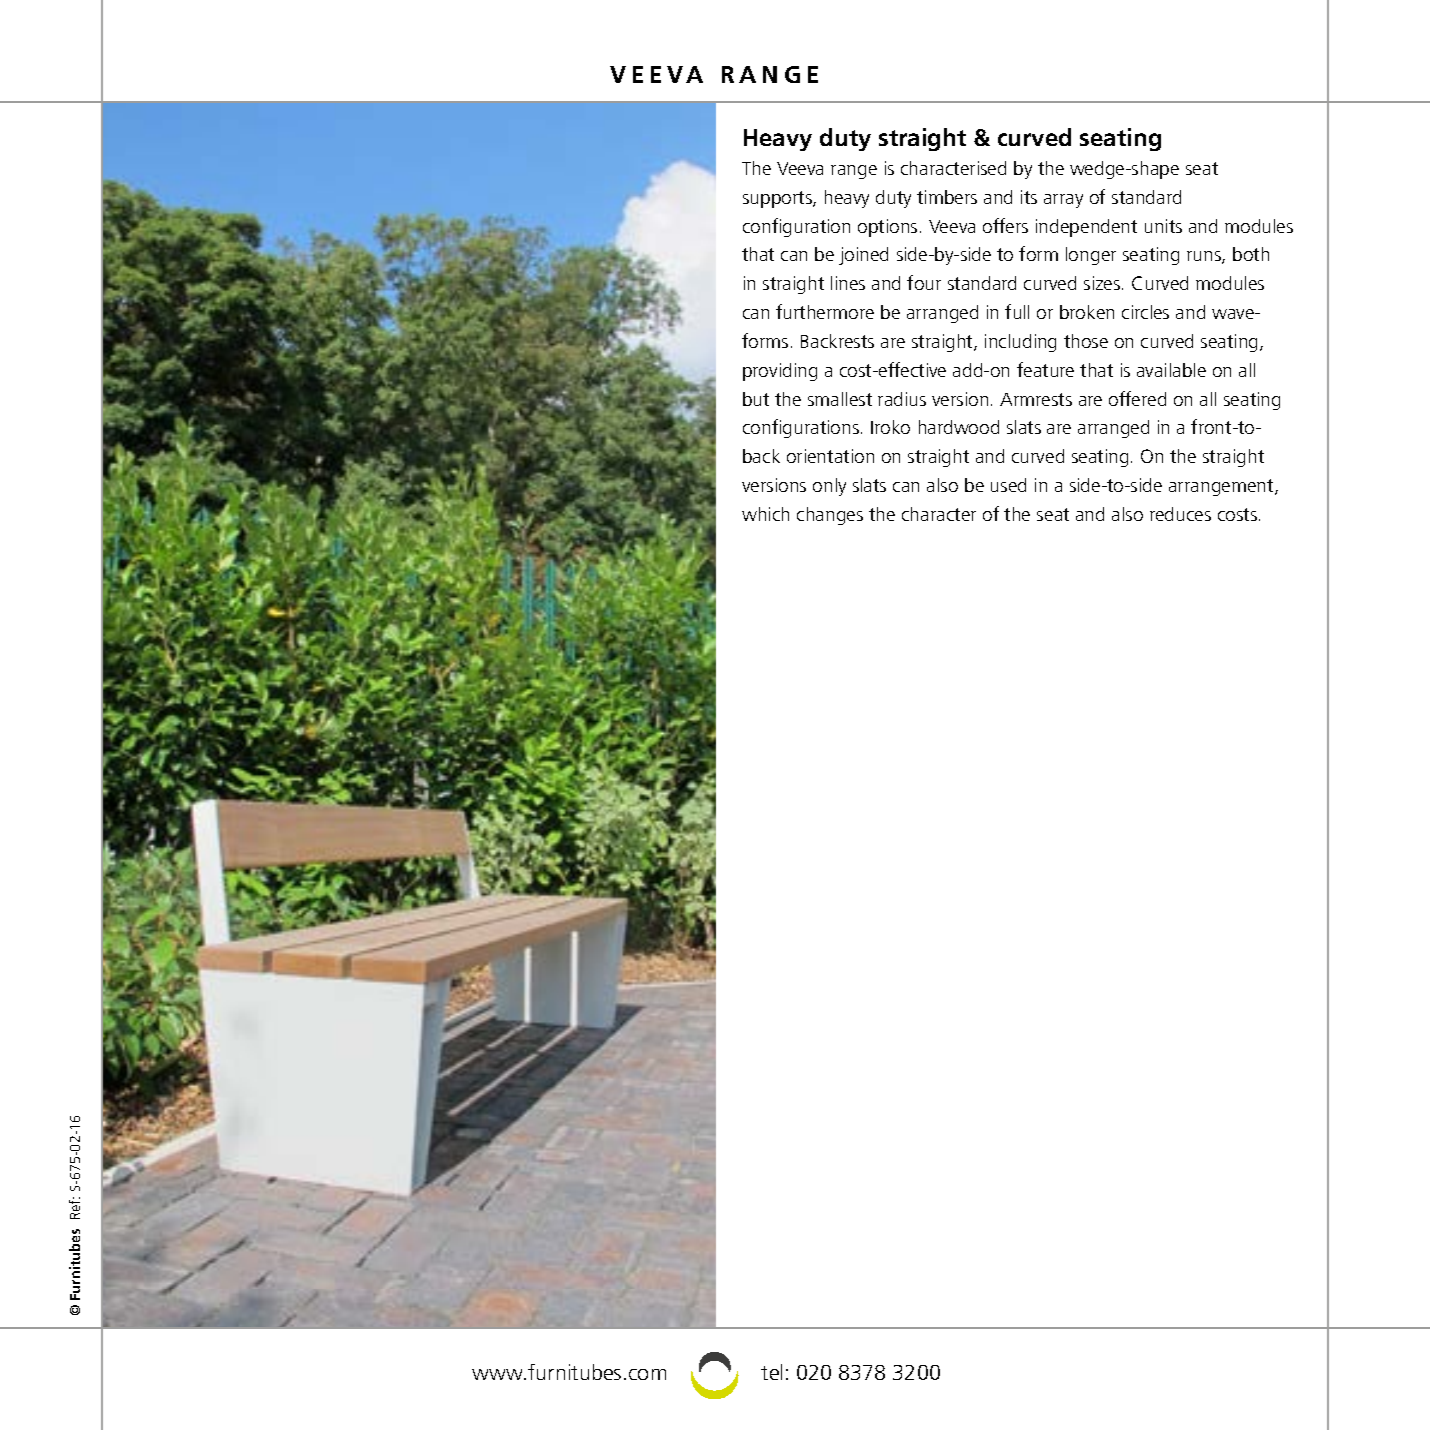 This screenshot has height=1430, width=1430. What do you see at coordinates (1137, 398) in the screenshot?
I see `offered` at bounding box center [1137, 398].
